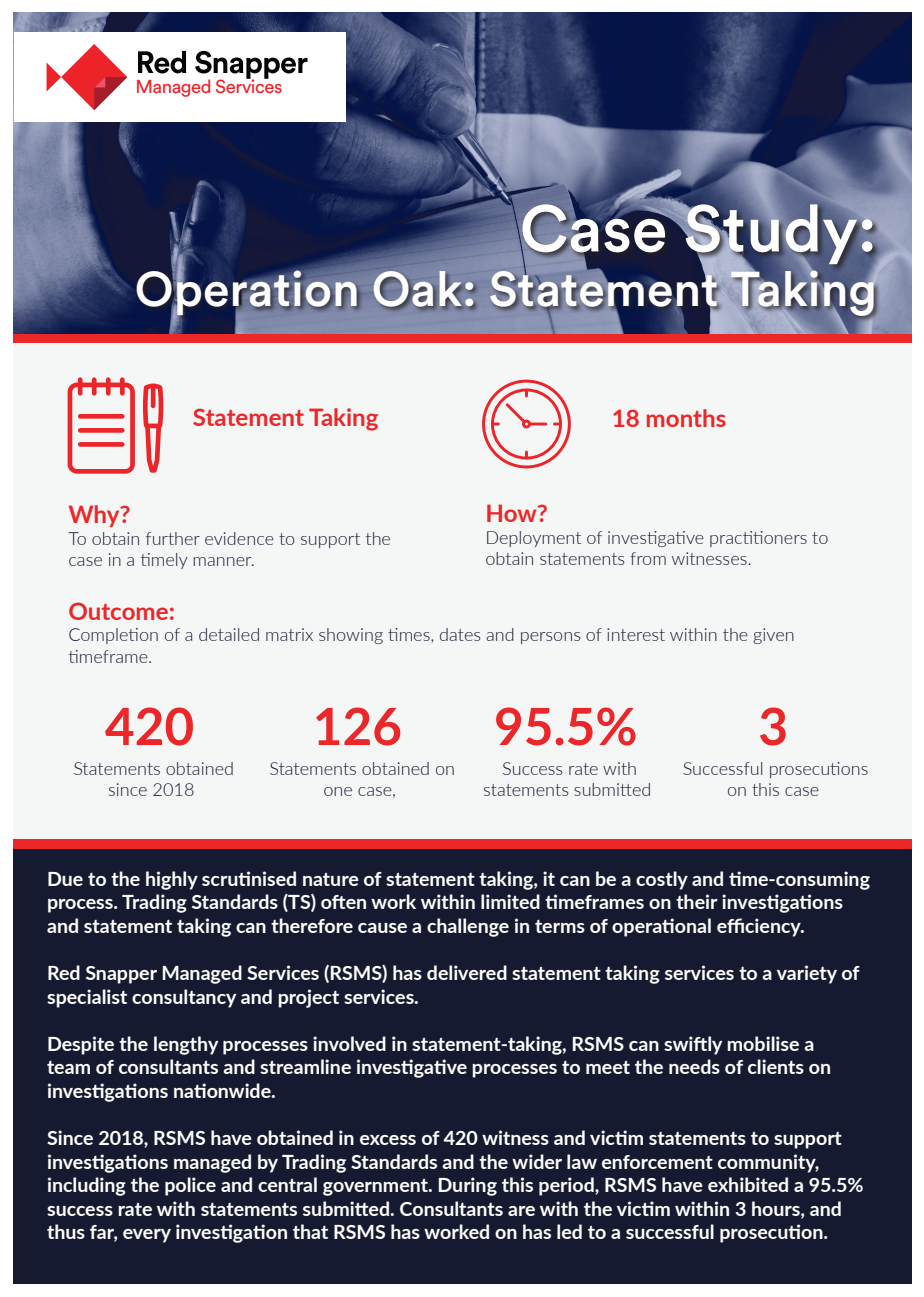 The width and height of the page is (924, 1297). What do you see at coordinates (172, 880) in the page?
I see `highly` at bounding box center [172, 880].
